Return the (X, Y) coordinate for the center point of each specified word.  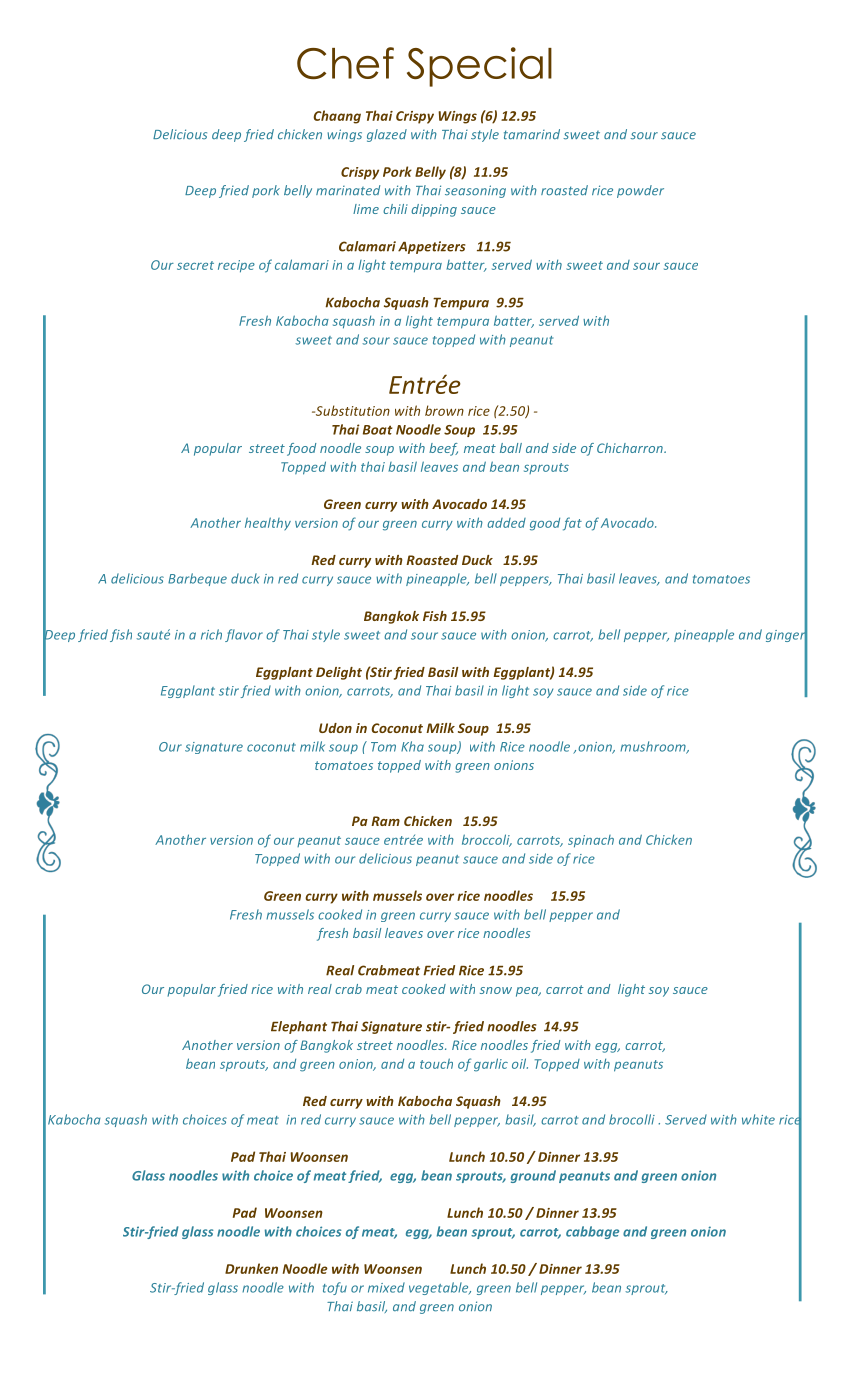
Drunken (251, 1268)
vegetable (440, 1288)
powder (640, 191)
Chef (345, 63)
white (758, 1119)
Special (479, 67)
